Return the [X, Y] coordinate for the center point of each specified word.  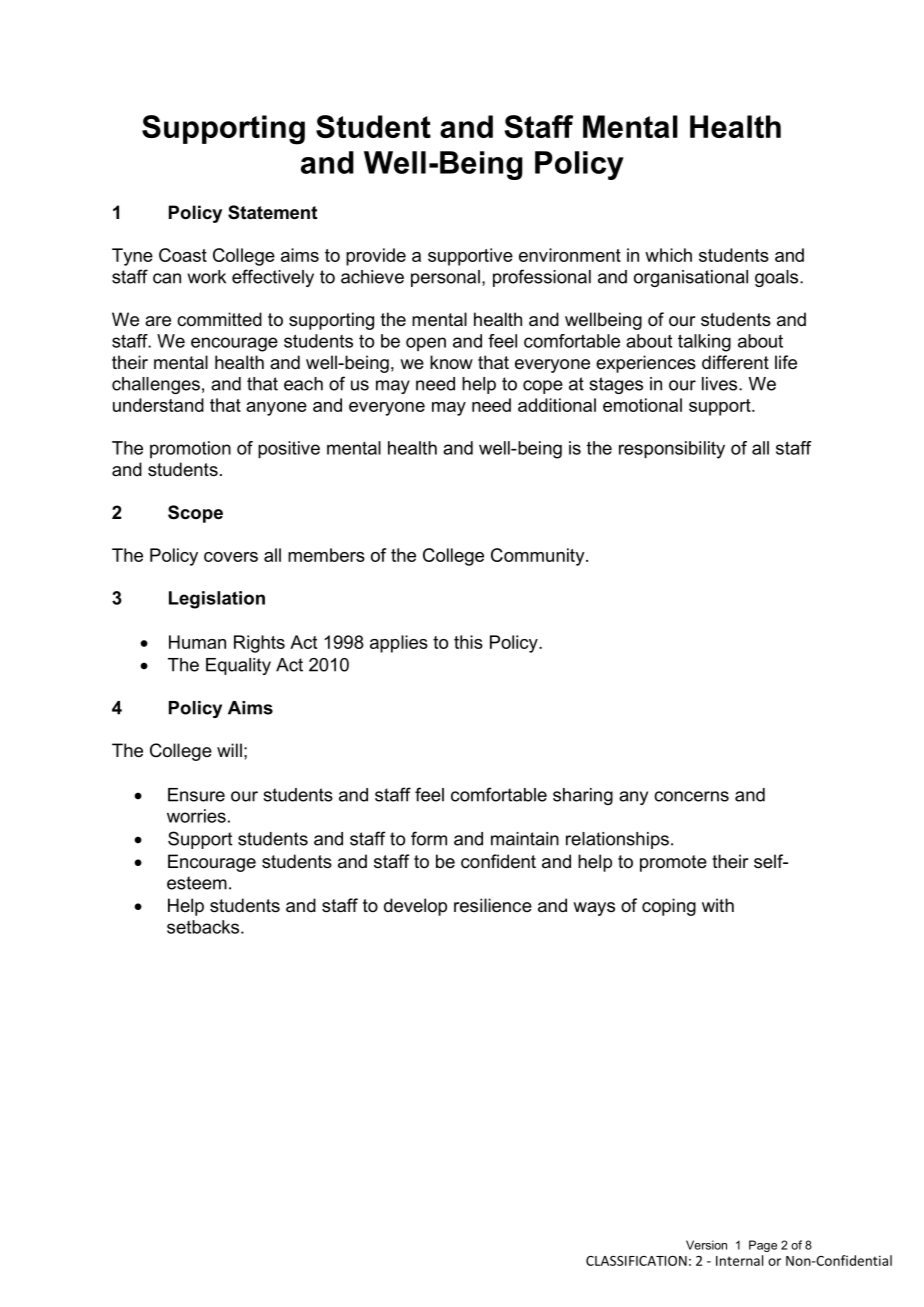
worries [196, 816]
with [718, 905]
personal [445, 278]
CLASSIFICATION [636, 1261]
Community [539, 557]
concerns [691, 796]
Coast [183, 255]
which [668, 255]
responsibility [672, 450]
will [229, 750]
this [468, 642]
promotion [190, 449]
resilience [493, 905]
